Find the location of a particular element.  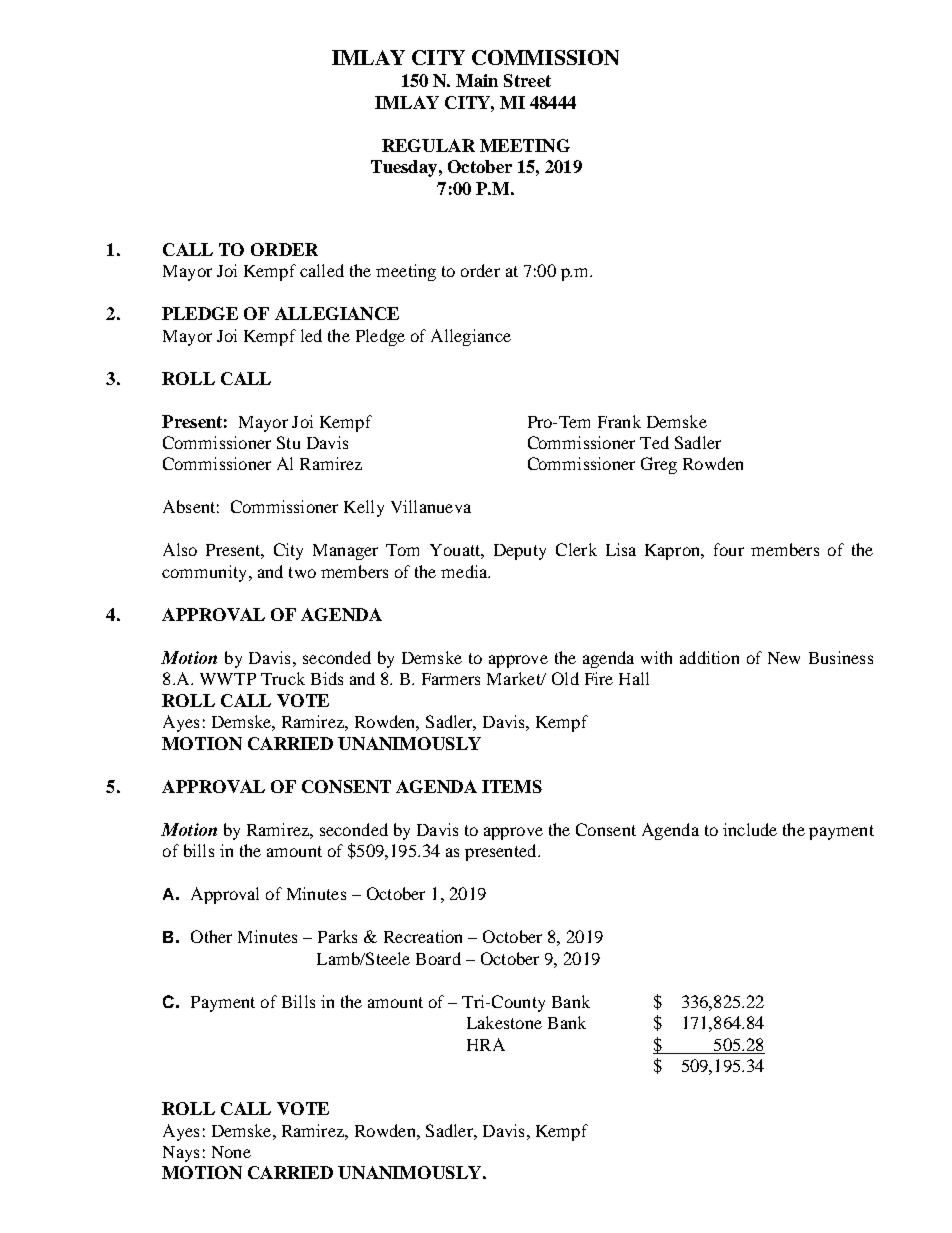

REGULAR is located at coordinates (428, 145).
